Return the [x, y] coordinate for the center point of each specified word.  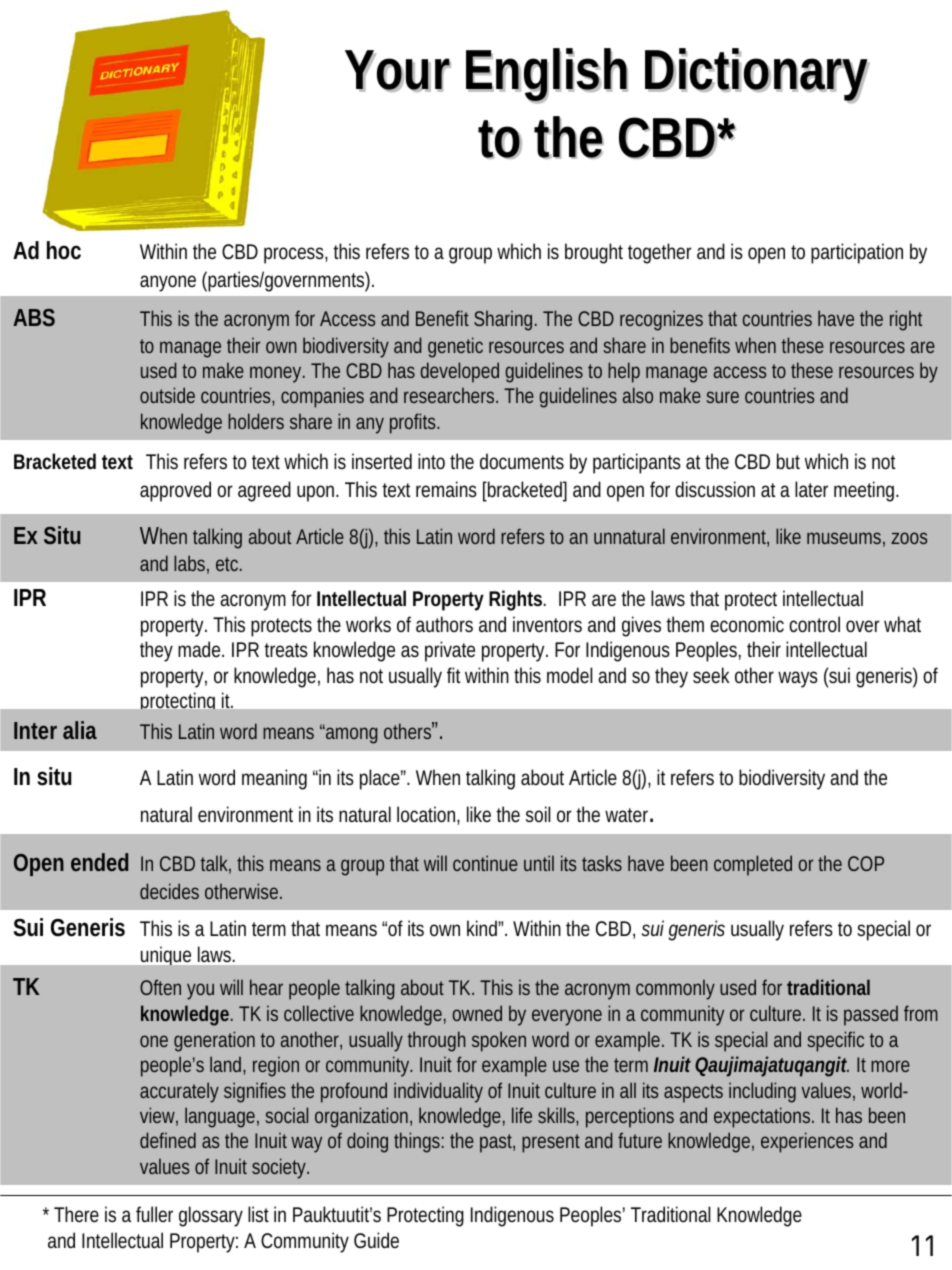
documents [522, 461]
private [450, 651]
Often [160, 987]
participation [857, 253]
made [200, 649]
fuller [154, 1214]
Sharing [503, 320]
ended [99, 862]
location [427, 815]
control [814, 624]
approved [175, 491]
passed [871, 1015]
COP [866, 863]
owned [477, 1013]
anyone [168, 283]
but [788, 461]
